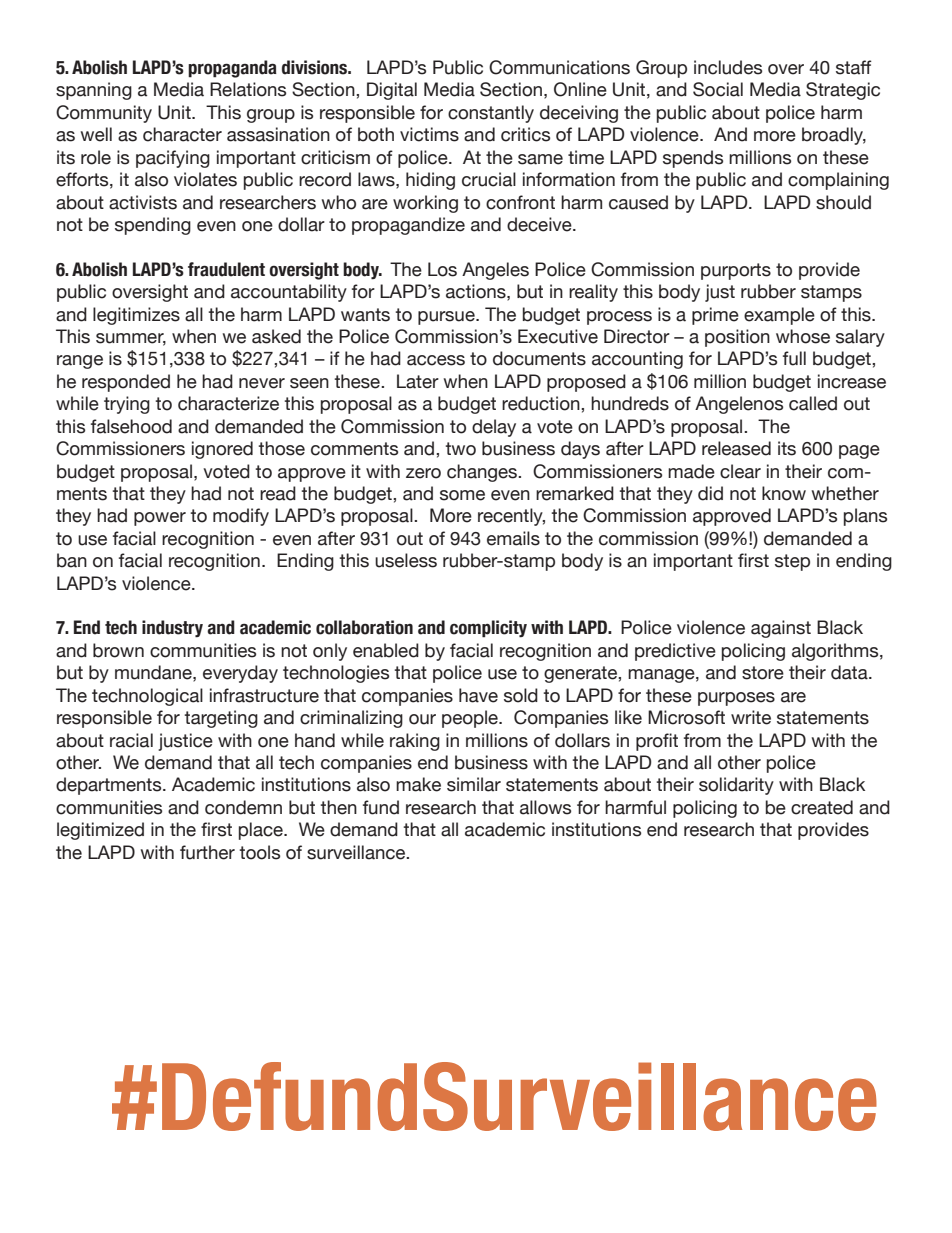 Image resolution: width=952 pixels, height=1233 pixels. What do you see at coordinates (740, 471) in the screenshot?
I see `clear` at bounding box center [740, 471].
